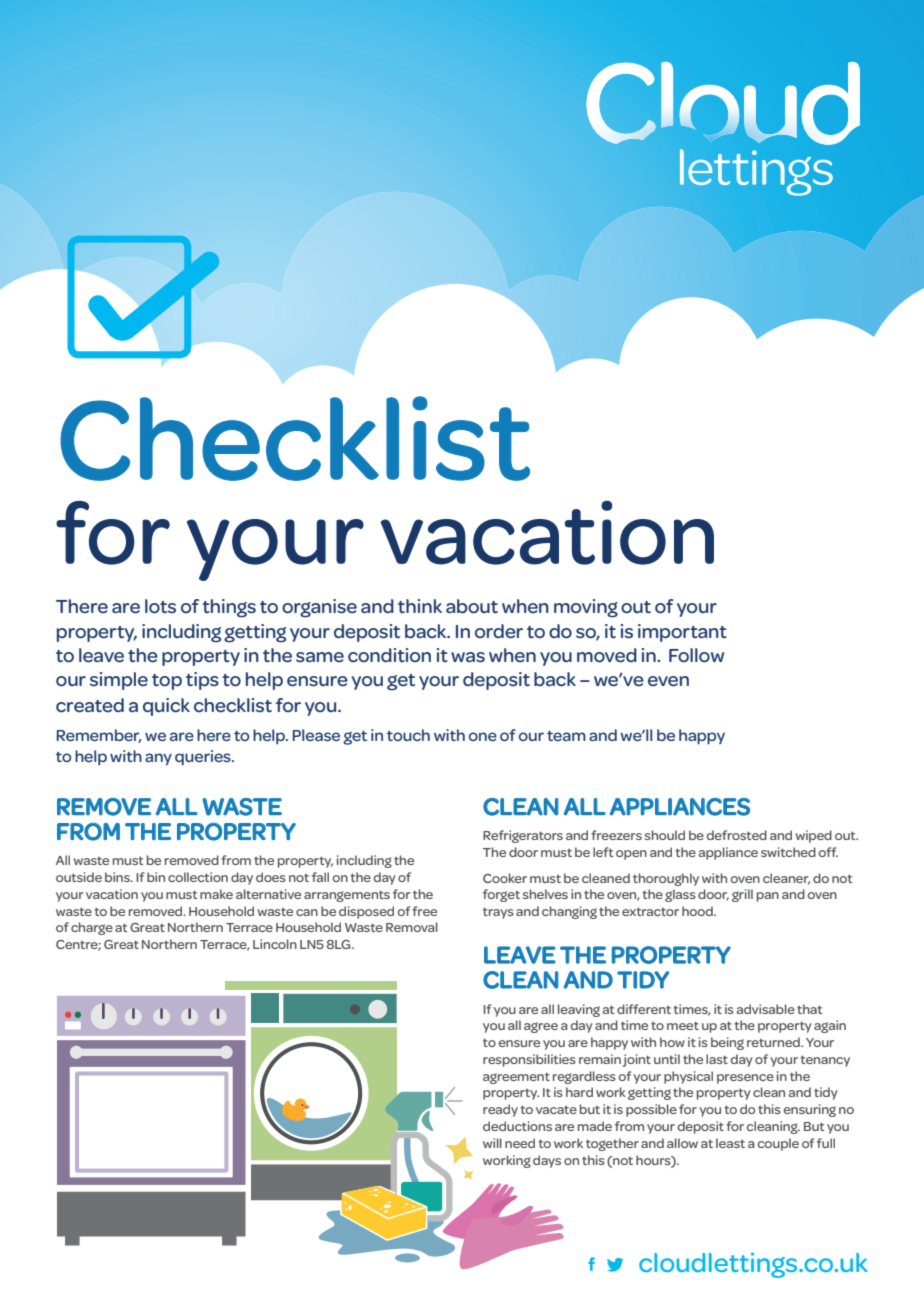 The width and height of the page is (924, 1308). What do you see at coordinates (520, 1143) in the page?
I see `need` at bounding box center [520, 1143].
